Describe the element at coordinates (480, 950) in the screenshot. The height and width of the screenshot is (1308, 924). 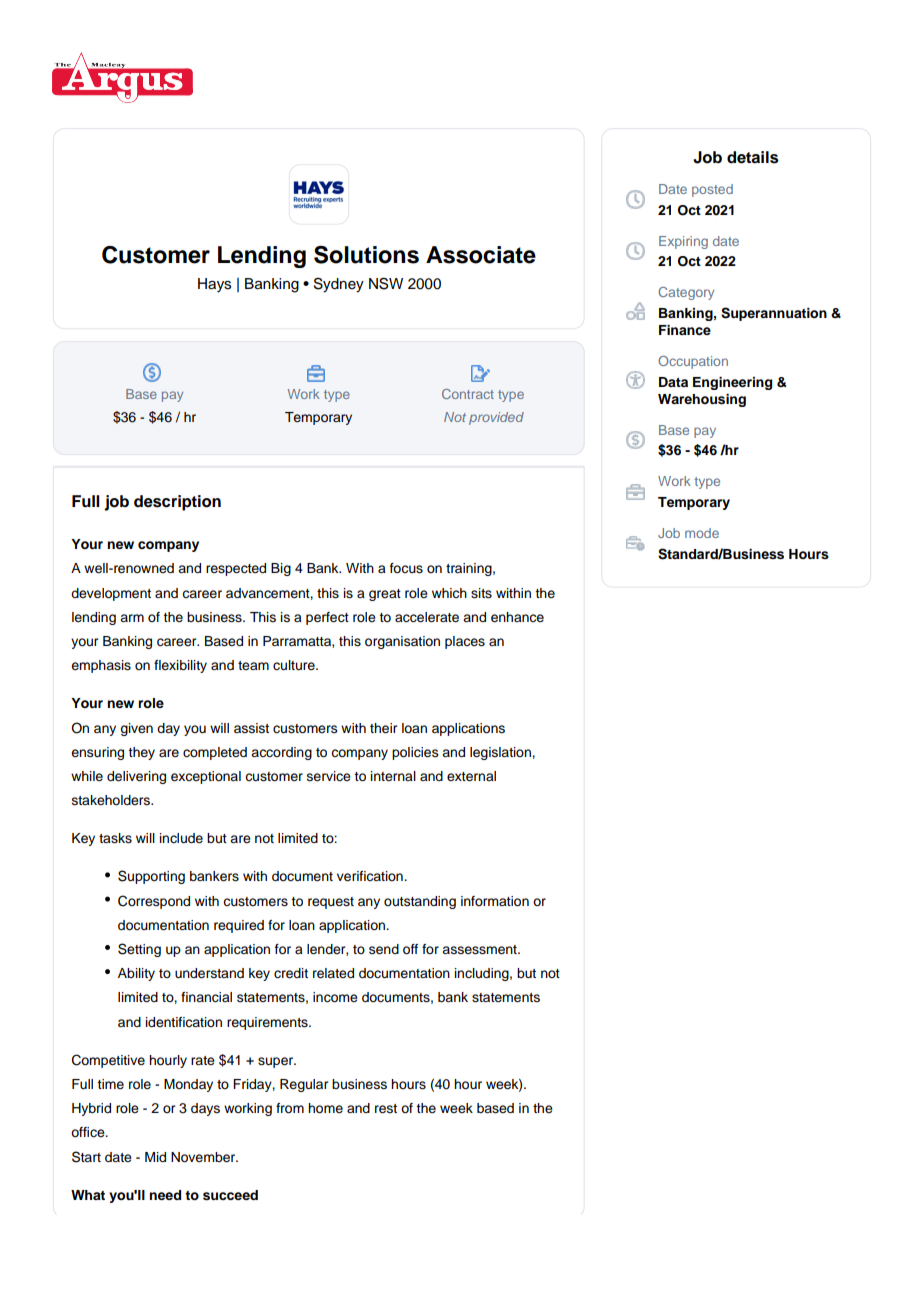
I see `assessment` at that location.
